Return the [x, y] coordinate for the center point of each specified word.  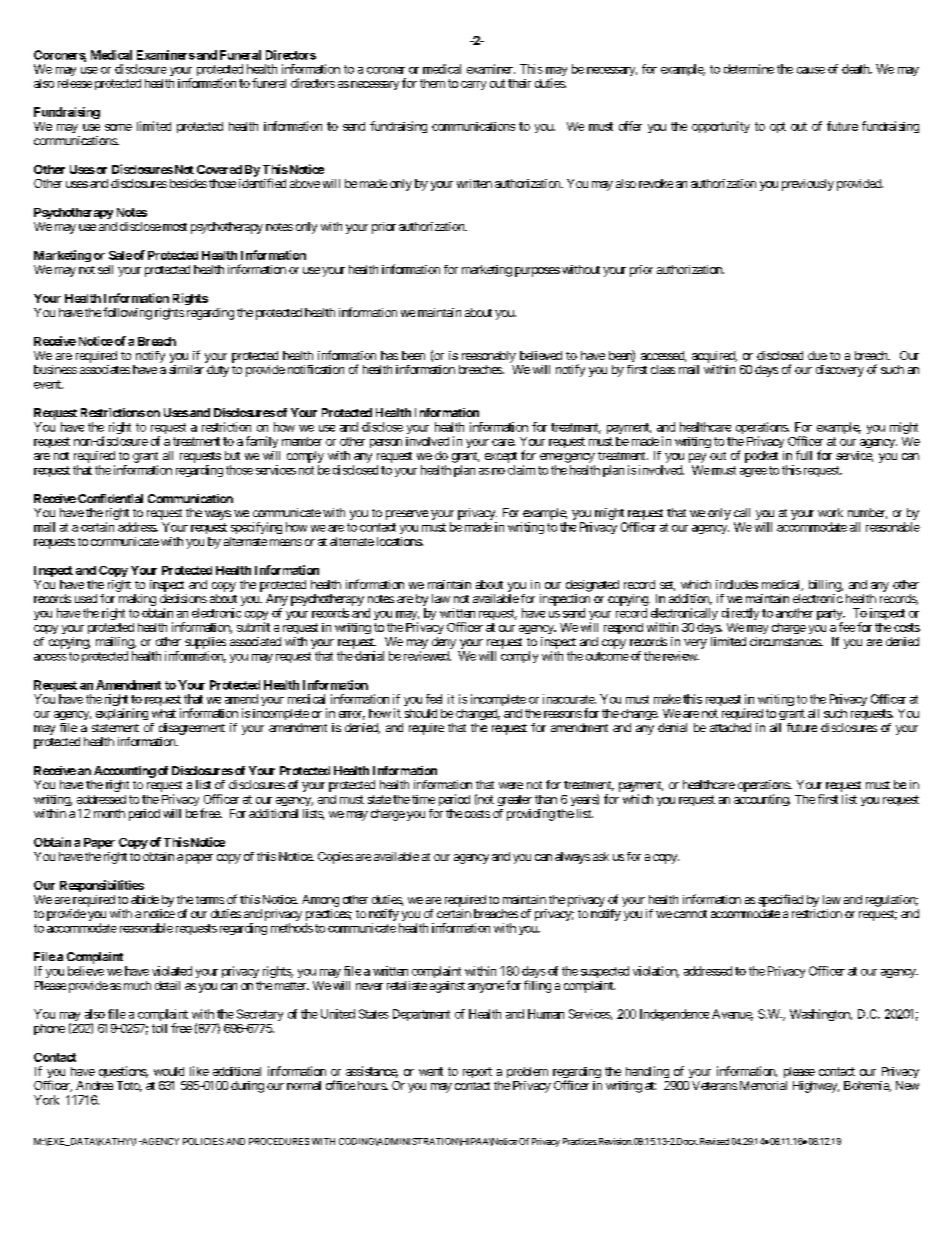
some [118, 127]
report [477, 1072]
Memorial [763, 1085]
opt [778, 127]
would [169, 1071]
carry [473, 85]
